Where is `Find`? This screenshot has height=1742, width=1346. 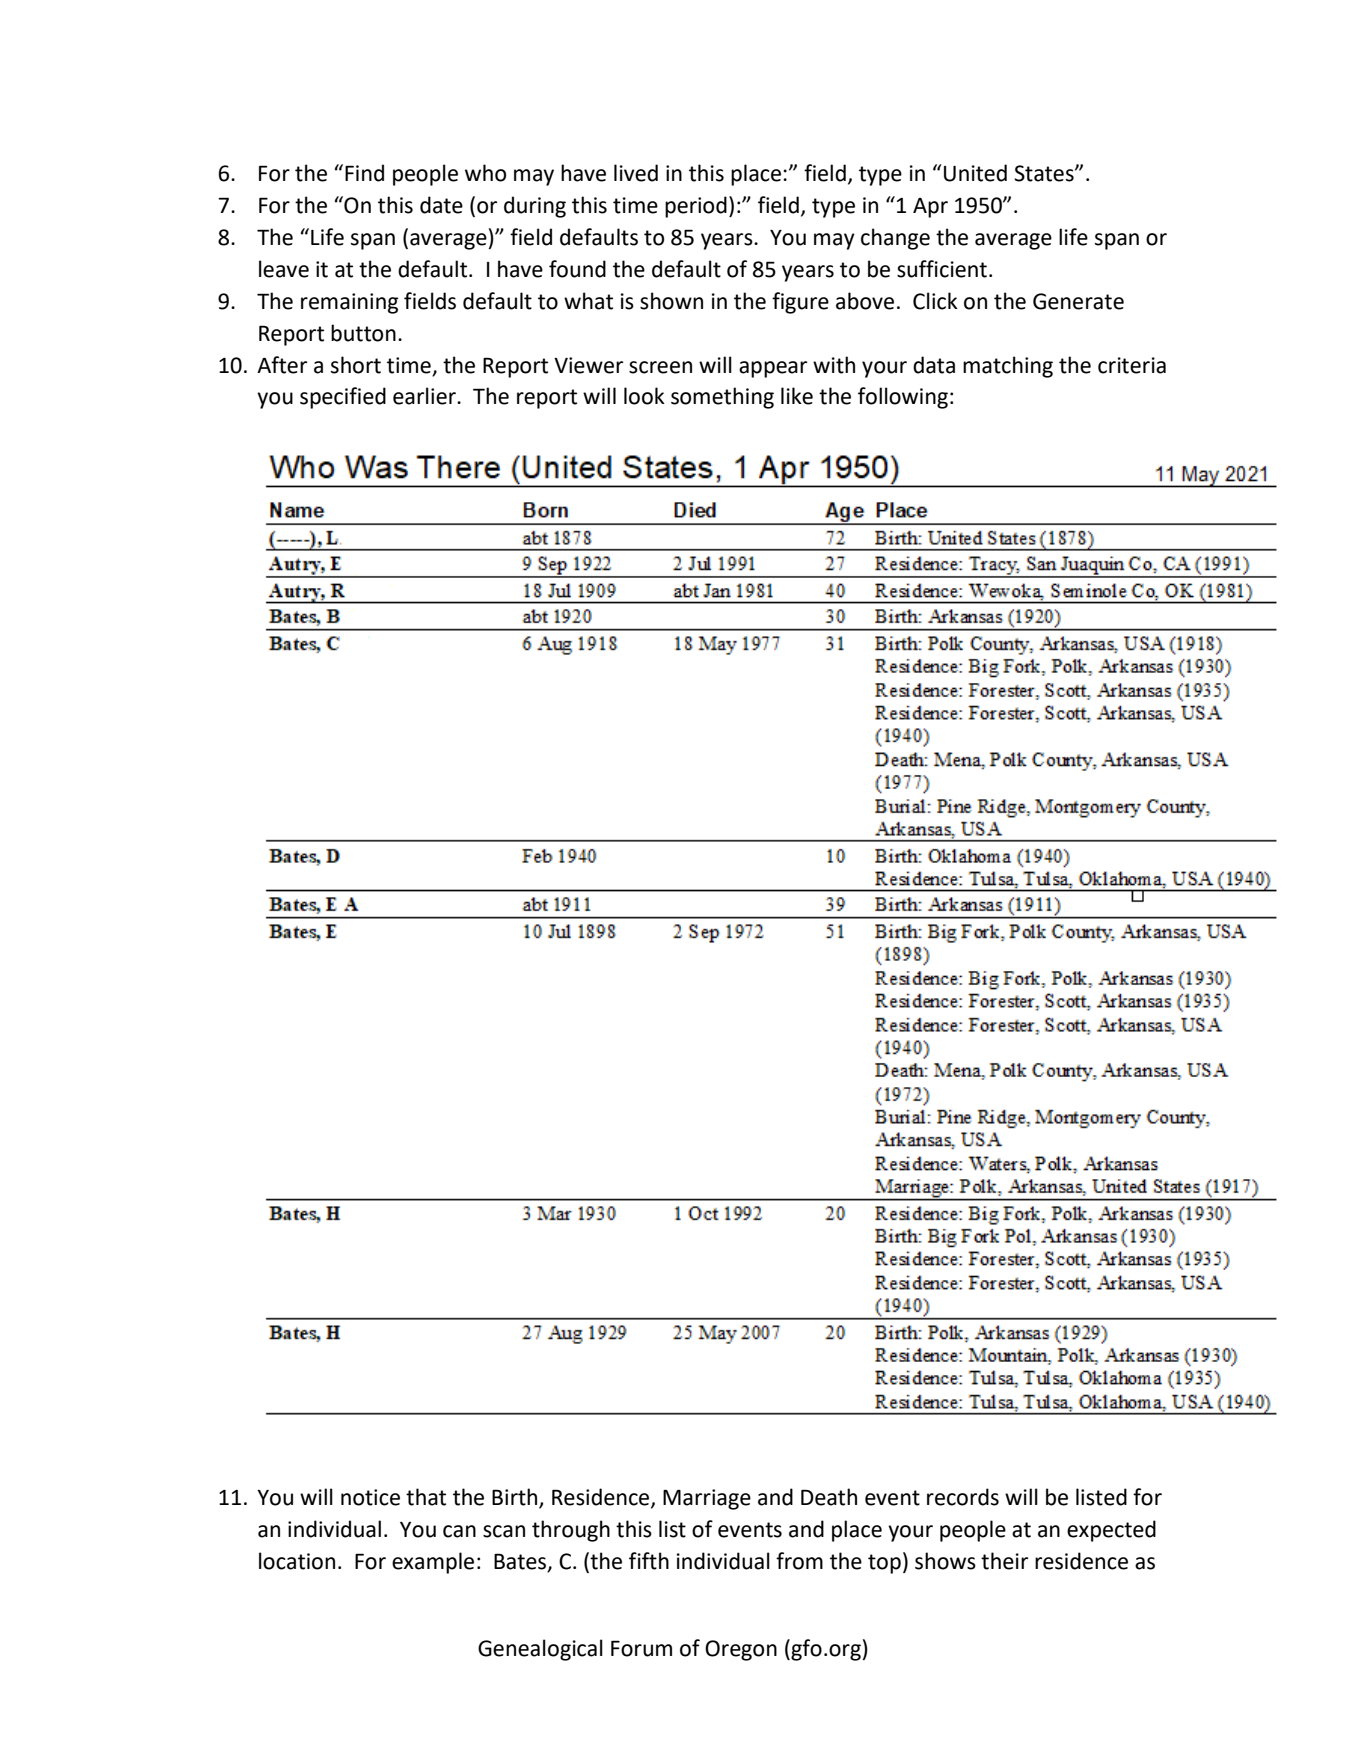
Find is located at coordinates (364, 173).
